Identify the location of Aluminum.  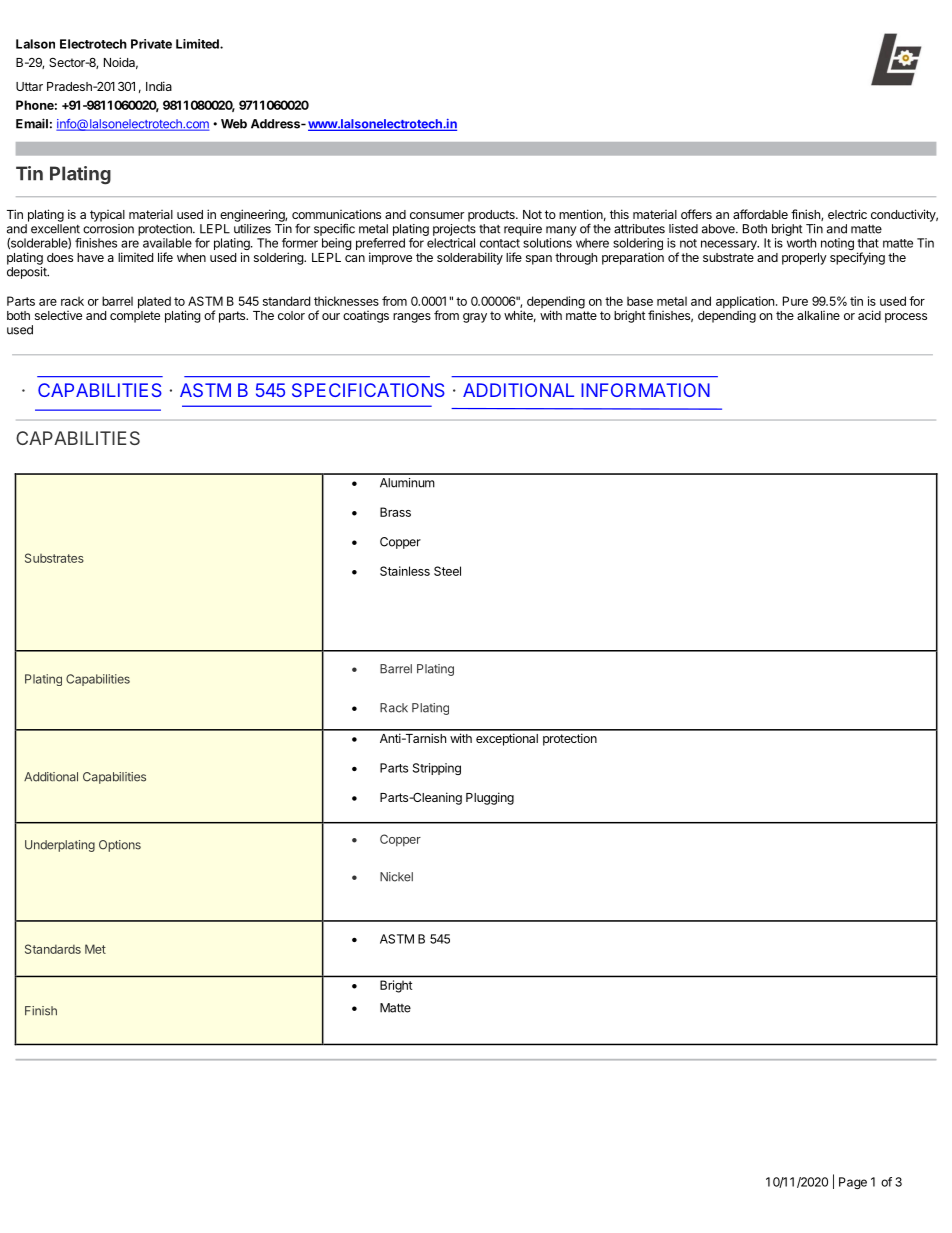
(407, 483).
